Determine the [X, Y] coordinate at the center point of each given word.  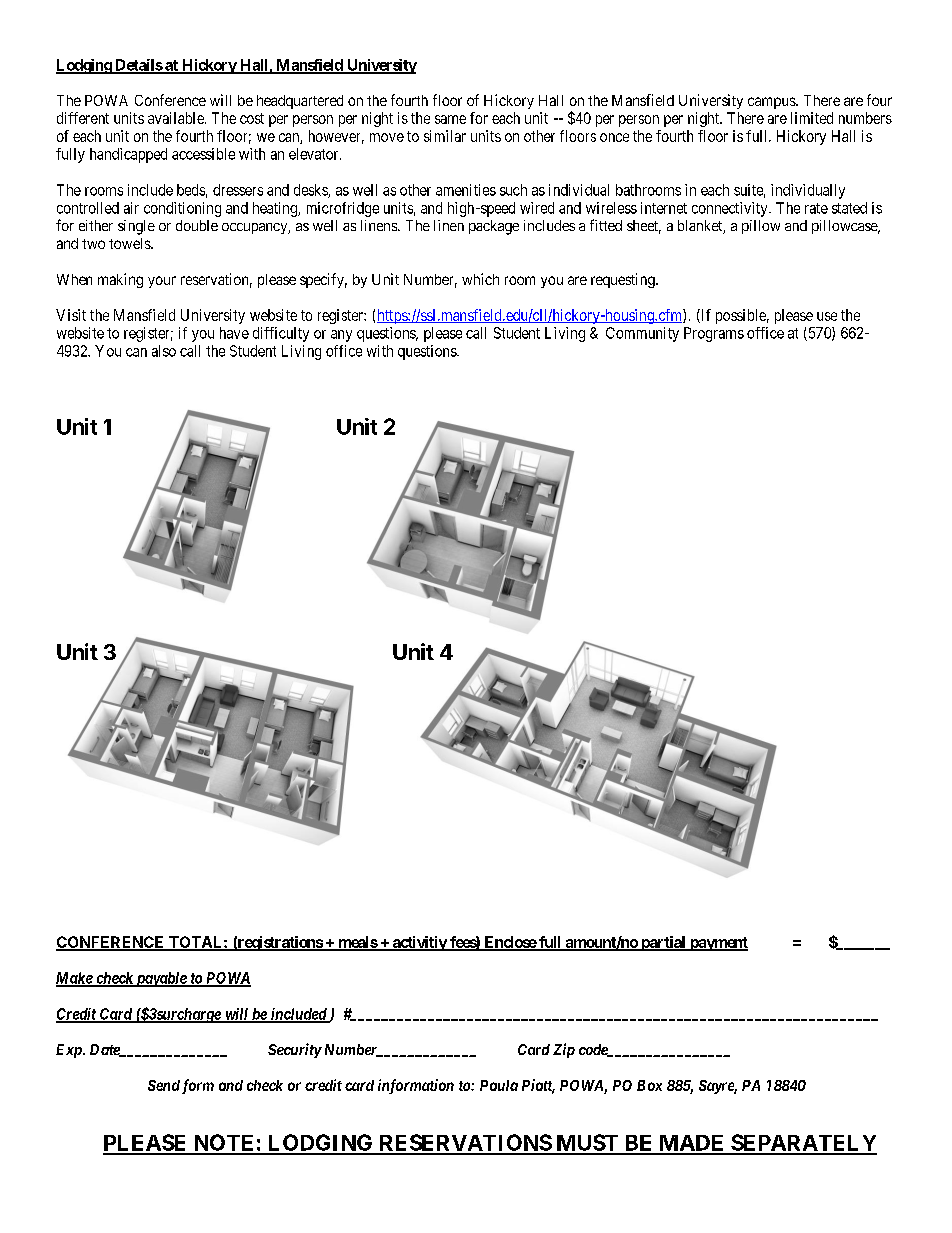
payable [161, 979]
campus [772, 103]
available [177, 118]
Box [649, 1085]
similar [445, 136]
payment [718, 944]
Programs [714, 334]
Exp [69, 1051]
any [341, 336]
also [164, 351]
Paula [499, 1085]
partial [663, 943]
